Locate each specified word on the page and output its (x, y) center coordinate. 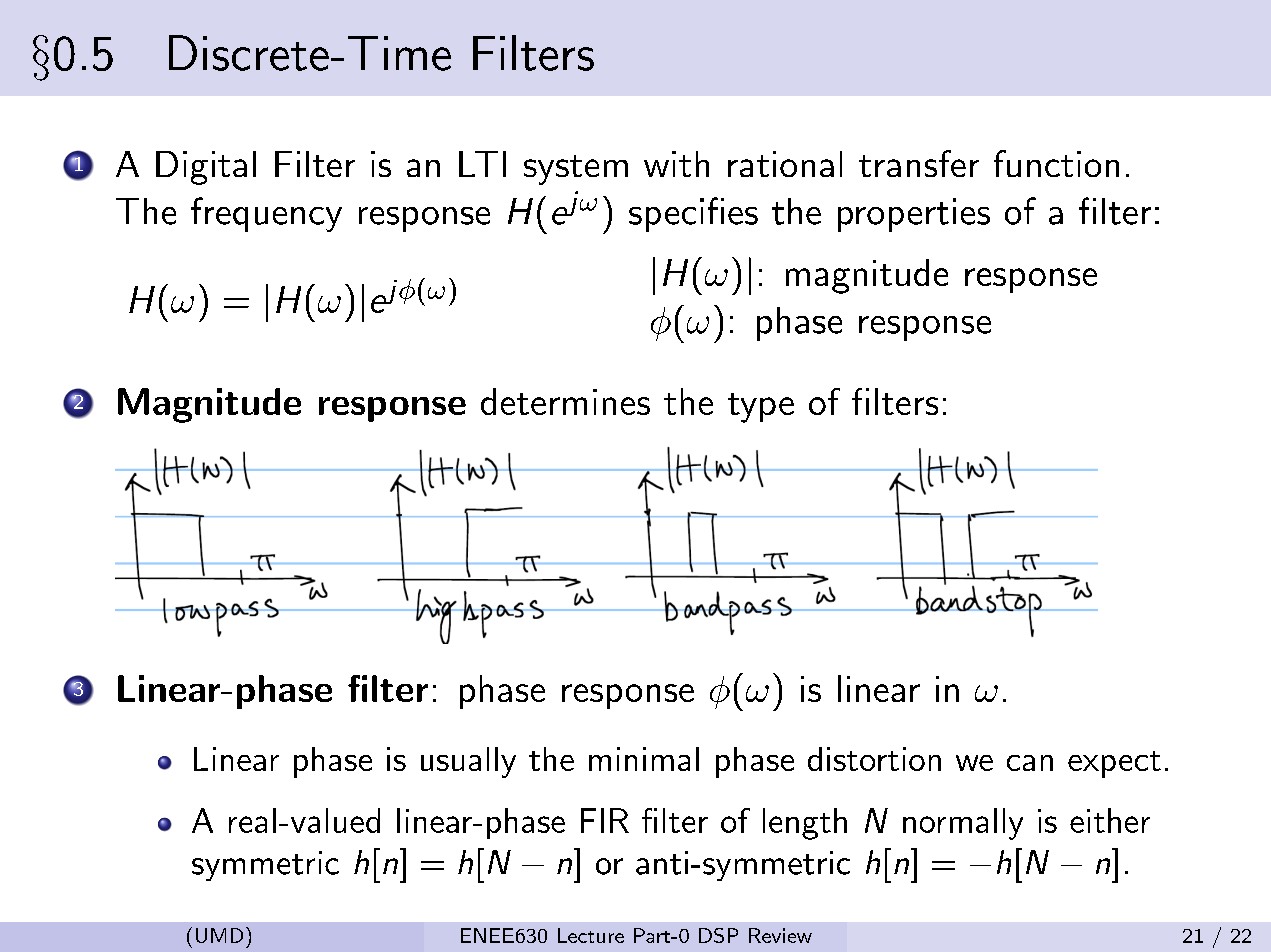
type (761, 408)
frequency (266, 214)
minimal (644, 759)
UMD (219, 935)
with (676, 164)
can (1030, 763)
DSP (718, 935)
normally (963, 824)
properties (914, 215)
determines (565, 401)
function (1056, 163)
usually (468, 762)
